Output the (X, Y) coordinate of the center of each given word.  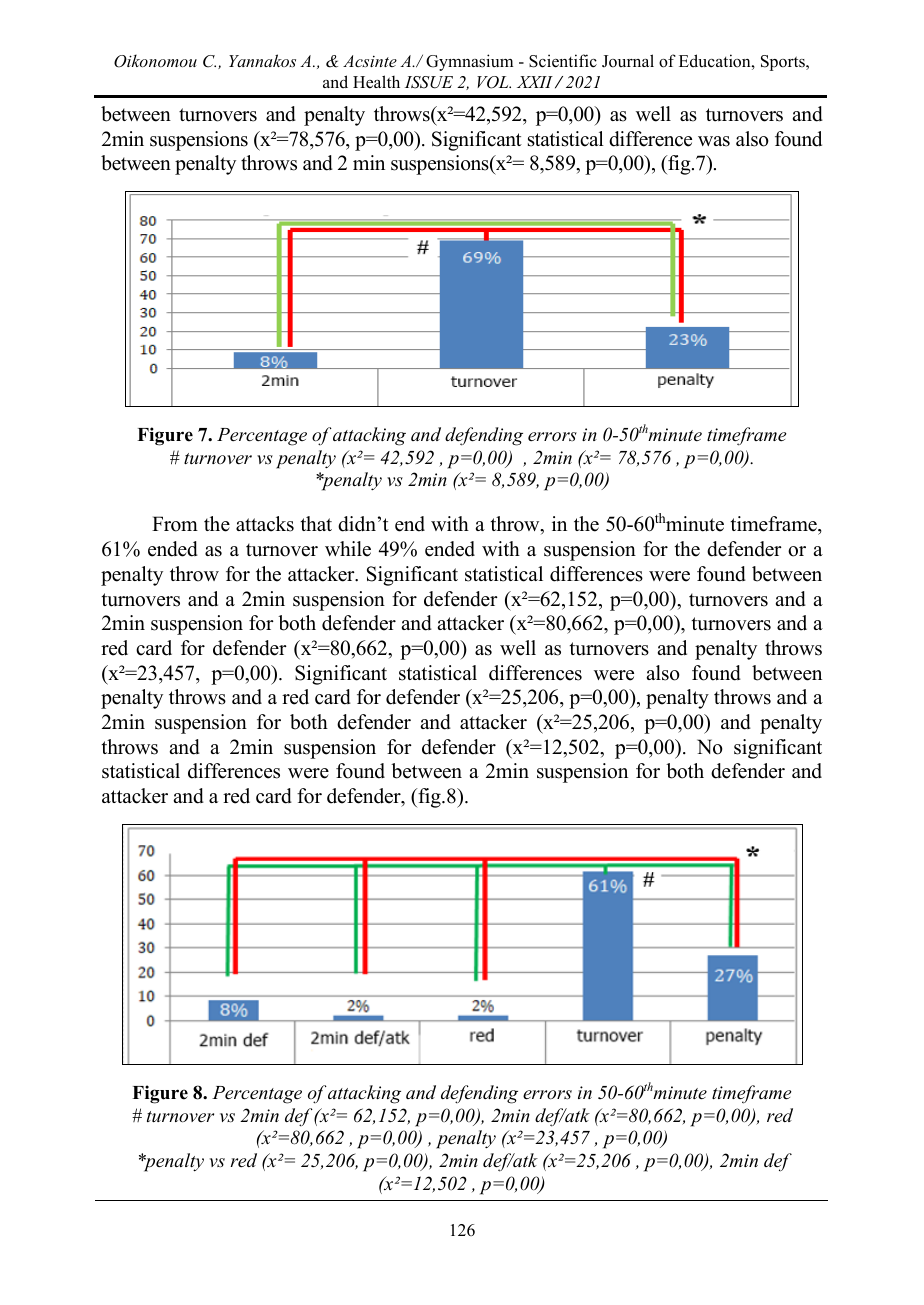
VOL (494, 82)
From (175, 524)
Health (376, 82)
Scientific (563, 61)
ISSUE (429, 82)
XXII (535, 82)
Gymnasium (469, 62)
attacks (265, 524)
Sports (784, 63)
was (714, 141)
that (316, 523)
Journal (628, 61)
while (348, 549)
